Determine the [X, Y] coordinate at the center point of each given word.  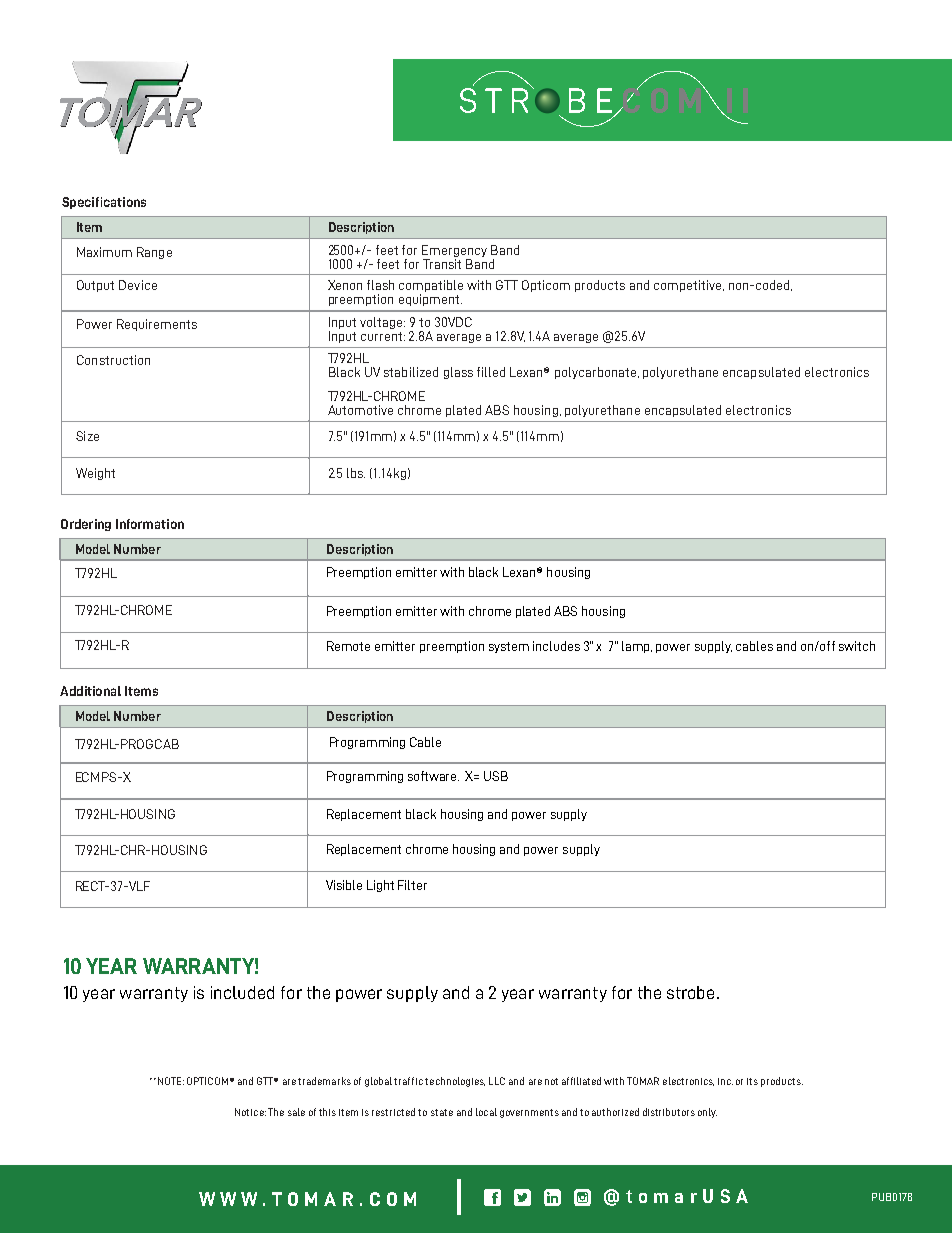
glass [458, 373]
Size [87, 436]
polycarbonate [597, 373]
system [509, 647]
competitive [689, 286]
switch [857, 646]
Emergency [454, 251]
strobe [690, 992]
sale [296, 1112]
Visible [344, 885]
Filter [412, 885]
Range [154, 253]
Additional [90, 691]
